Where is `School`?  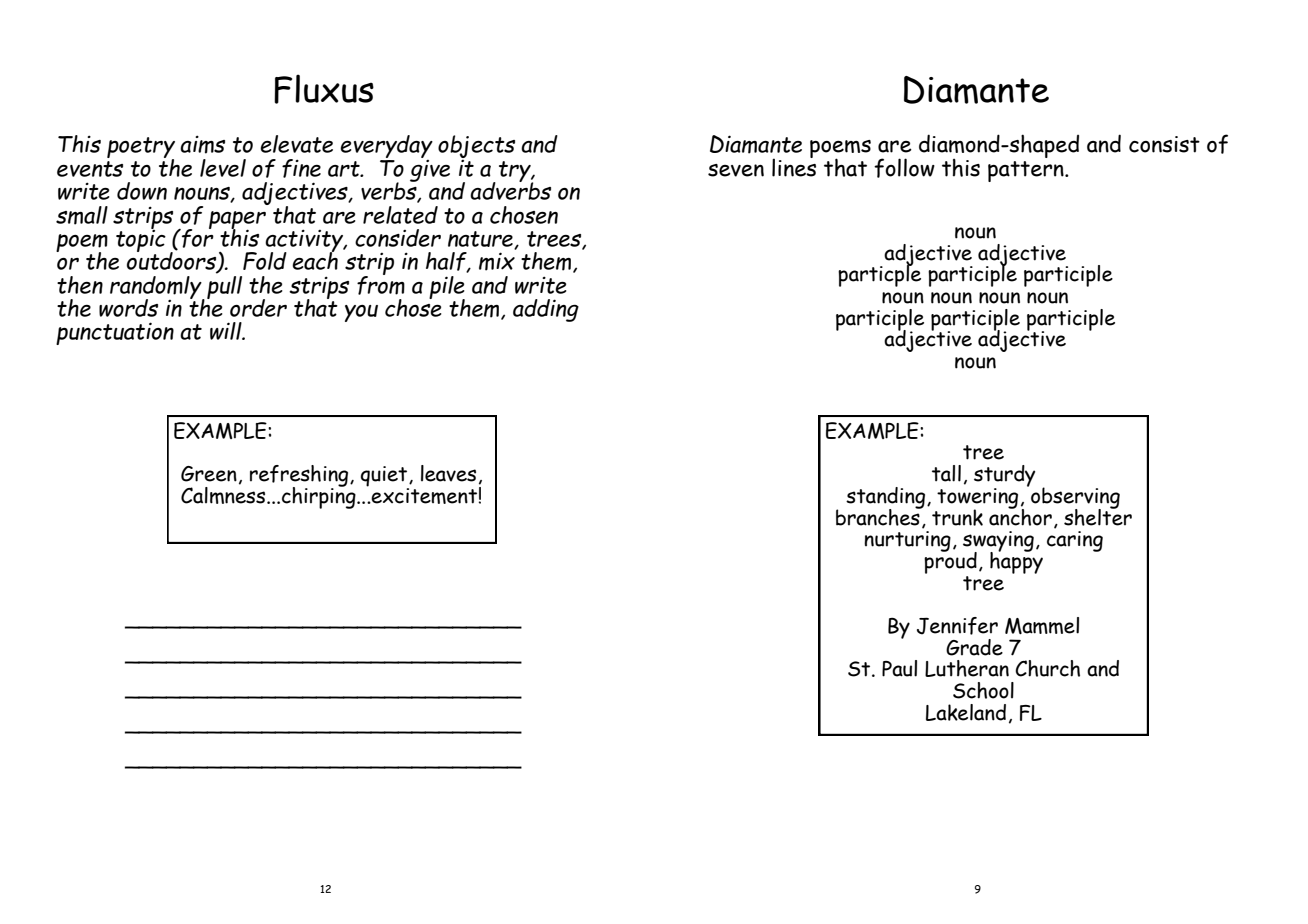
School is located at coordinates (983, 690).
